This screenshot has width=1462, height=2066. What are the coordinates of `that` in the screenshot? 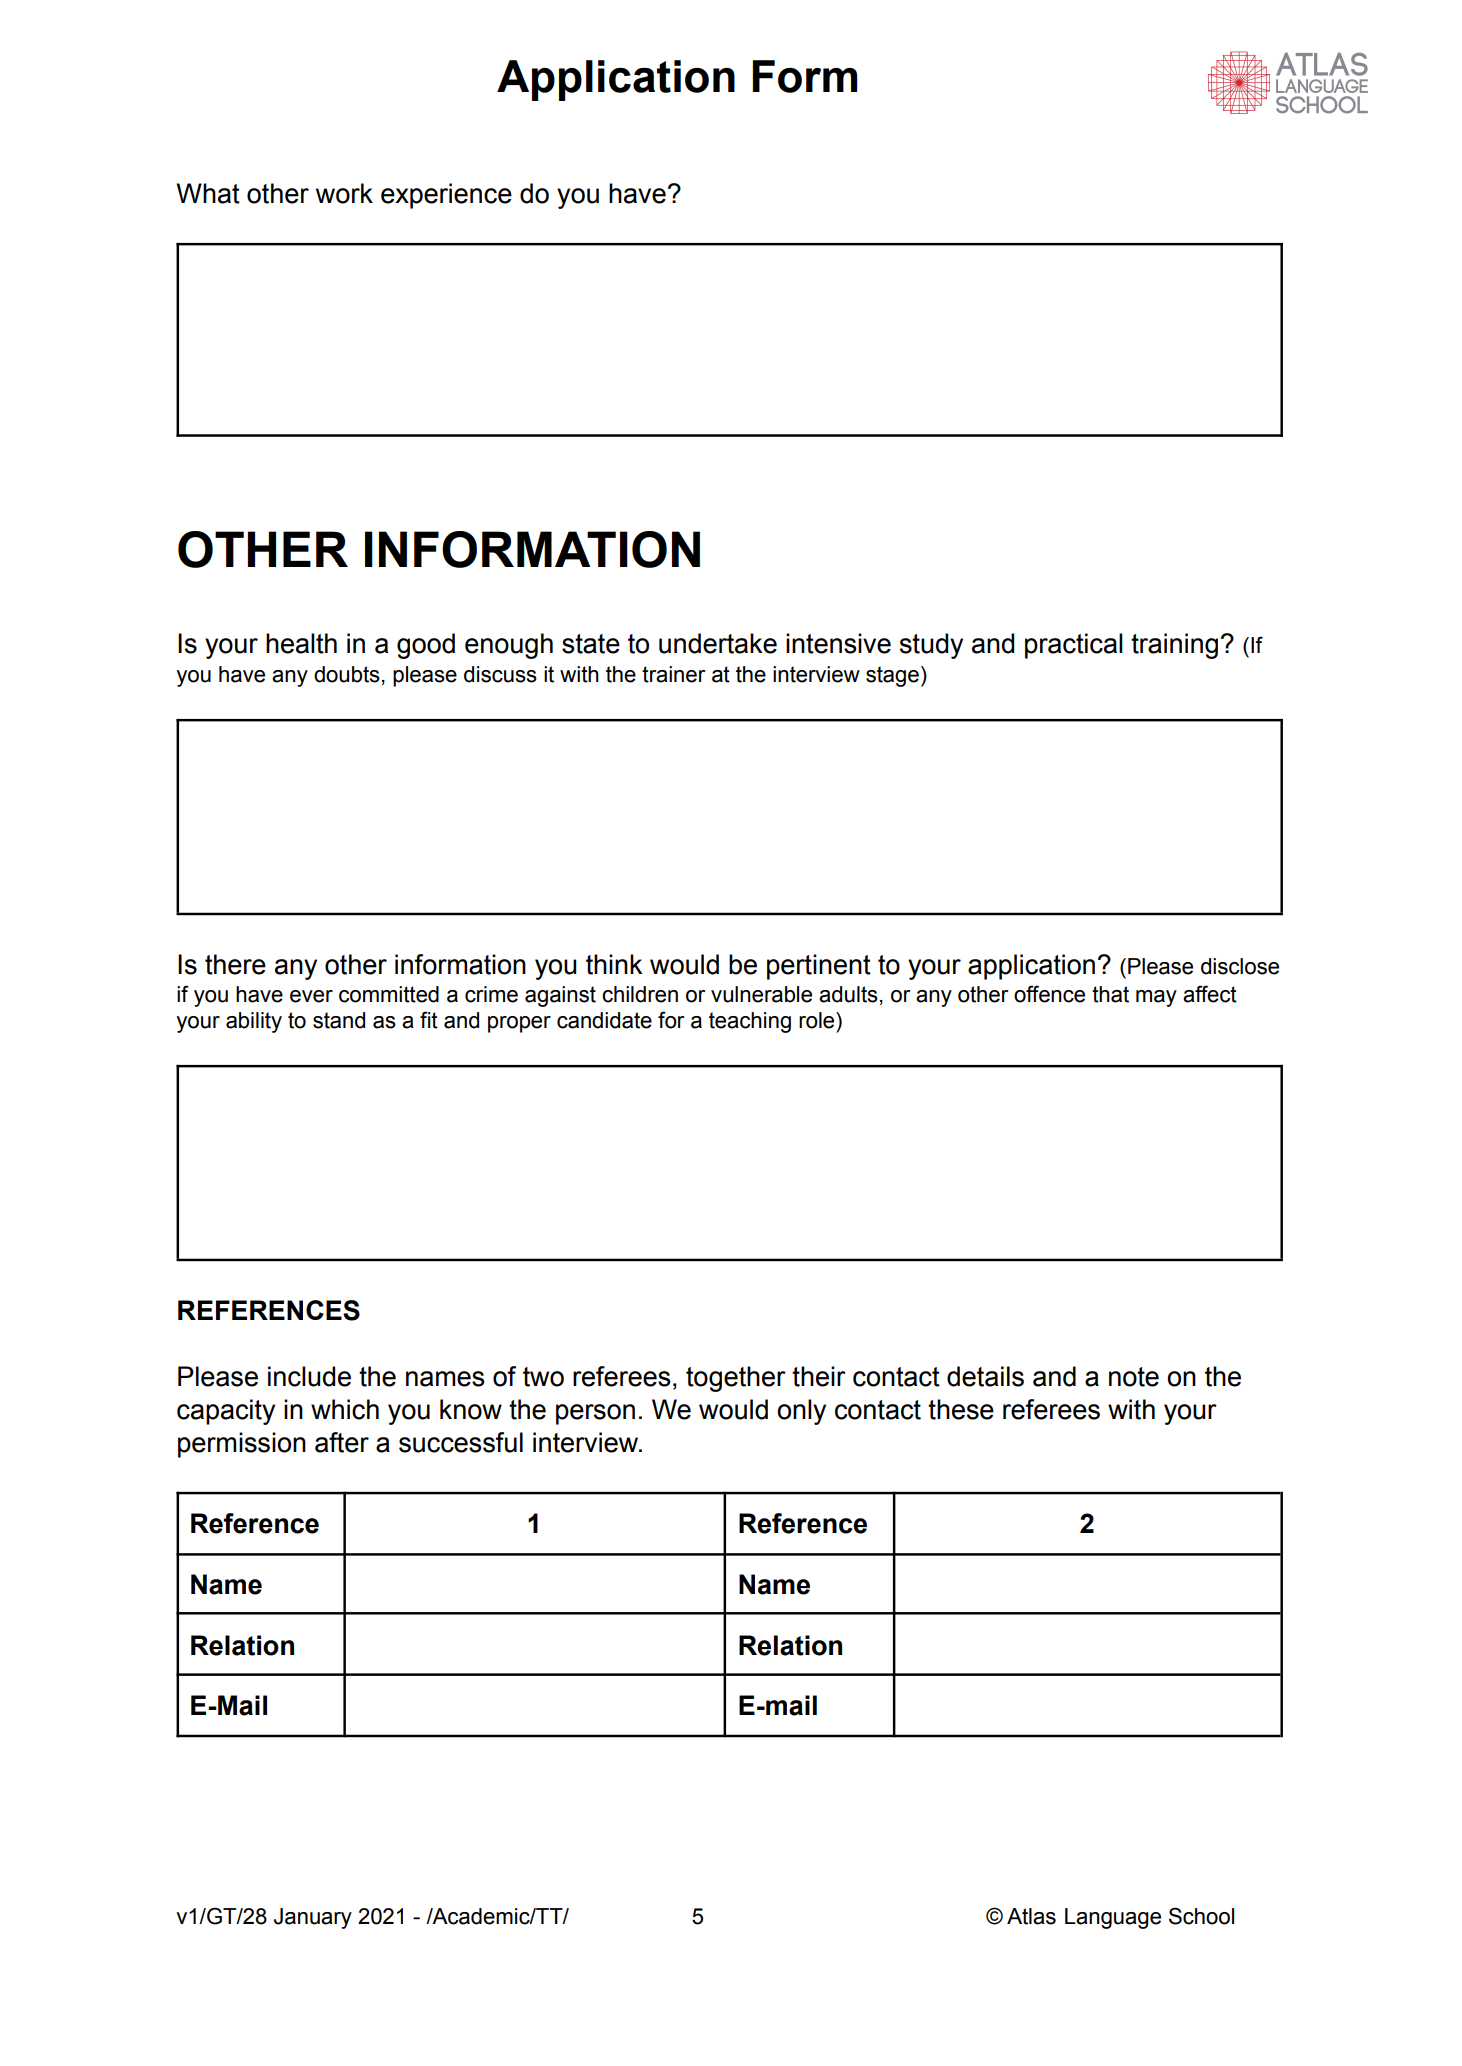 It's located at (1110, 994).
